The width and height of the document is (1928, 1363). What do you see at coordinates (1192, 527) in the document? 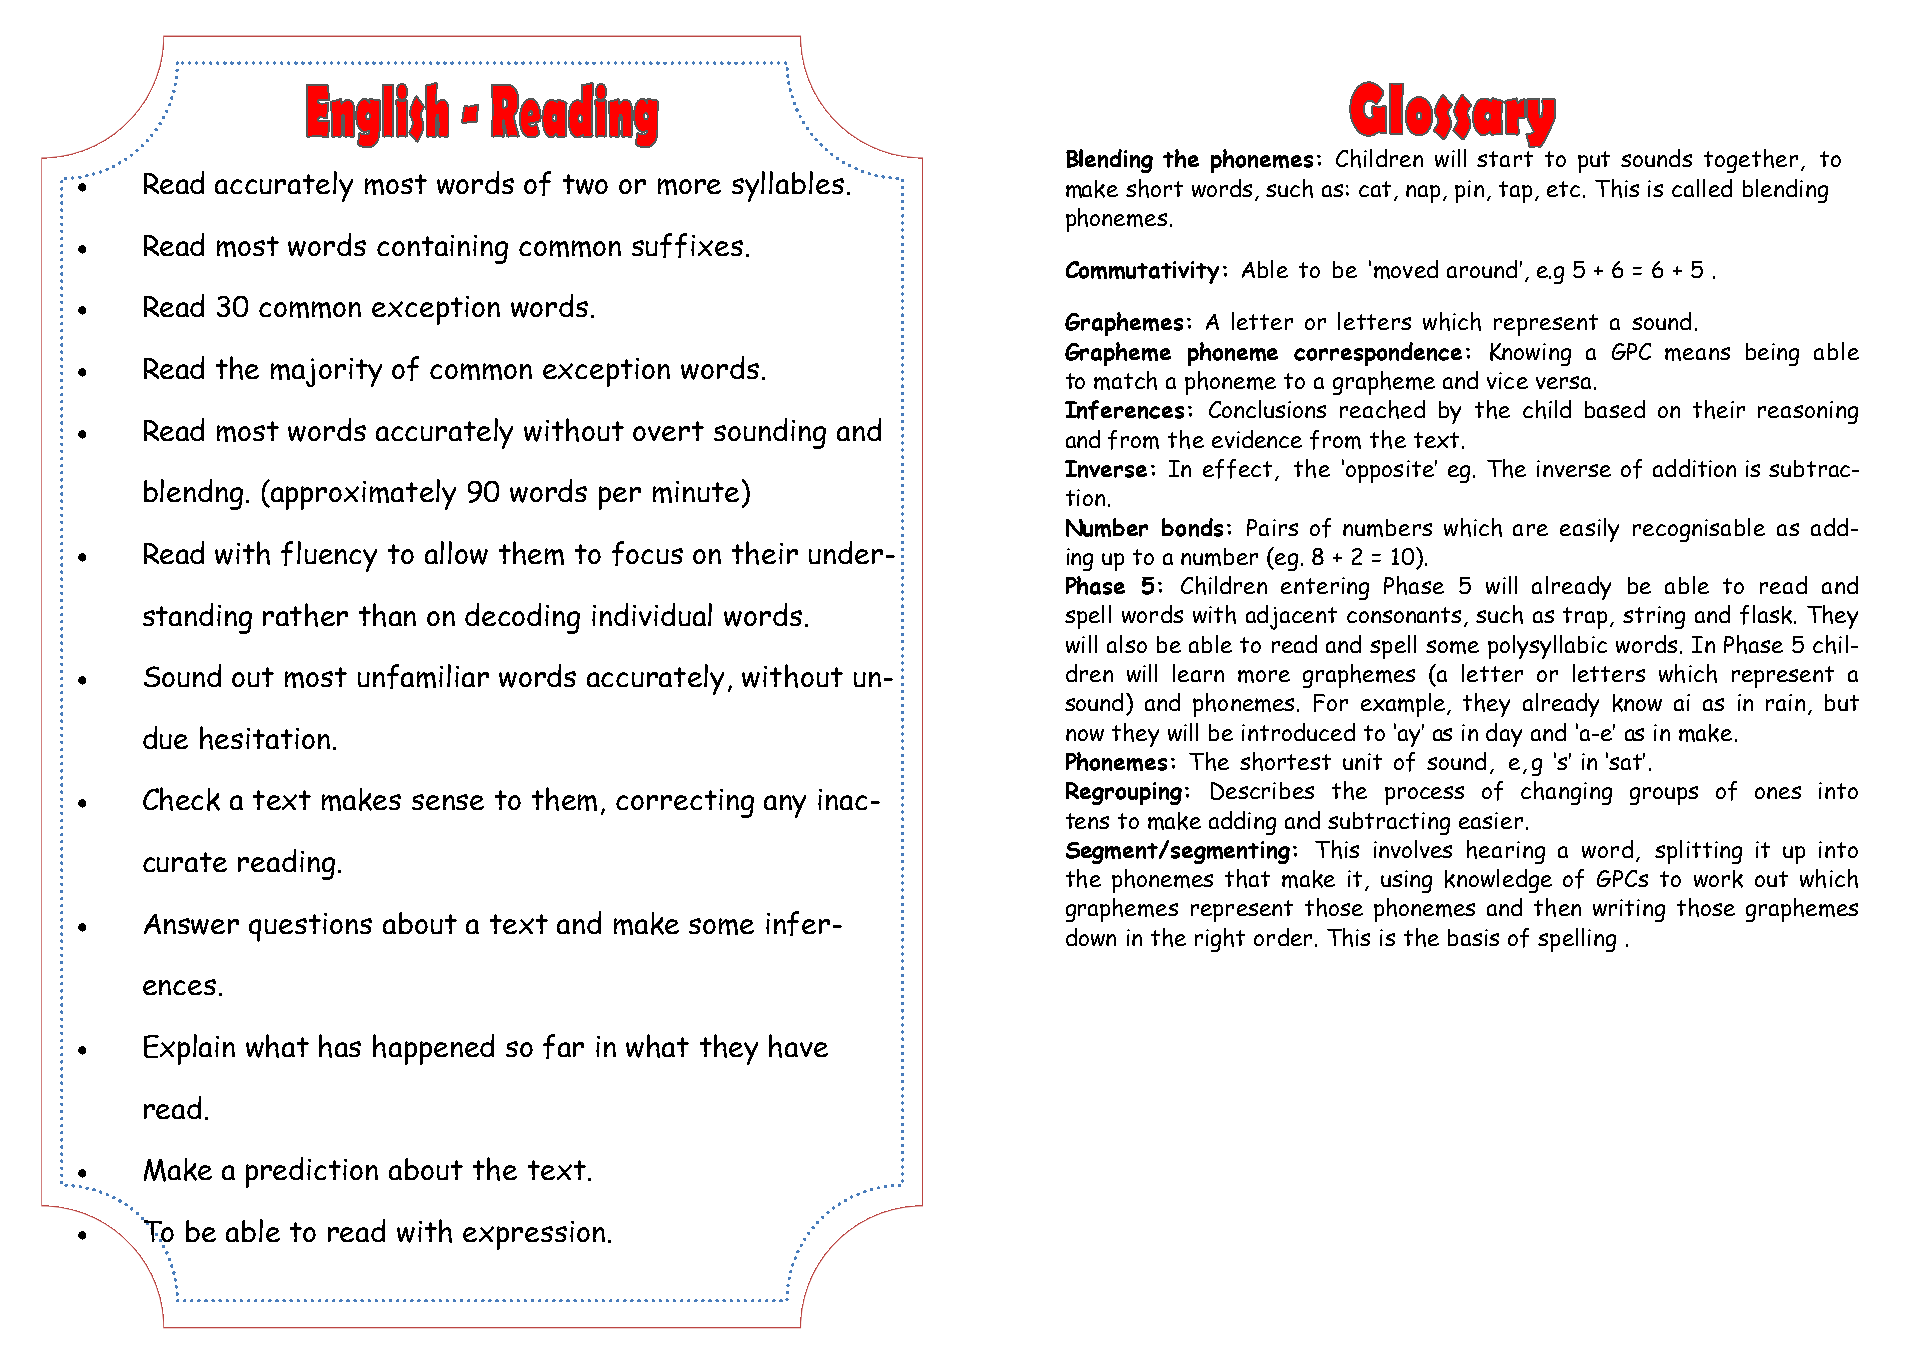
I see `bonds` at bounding box center [1192, 527].
